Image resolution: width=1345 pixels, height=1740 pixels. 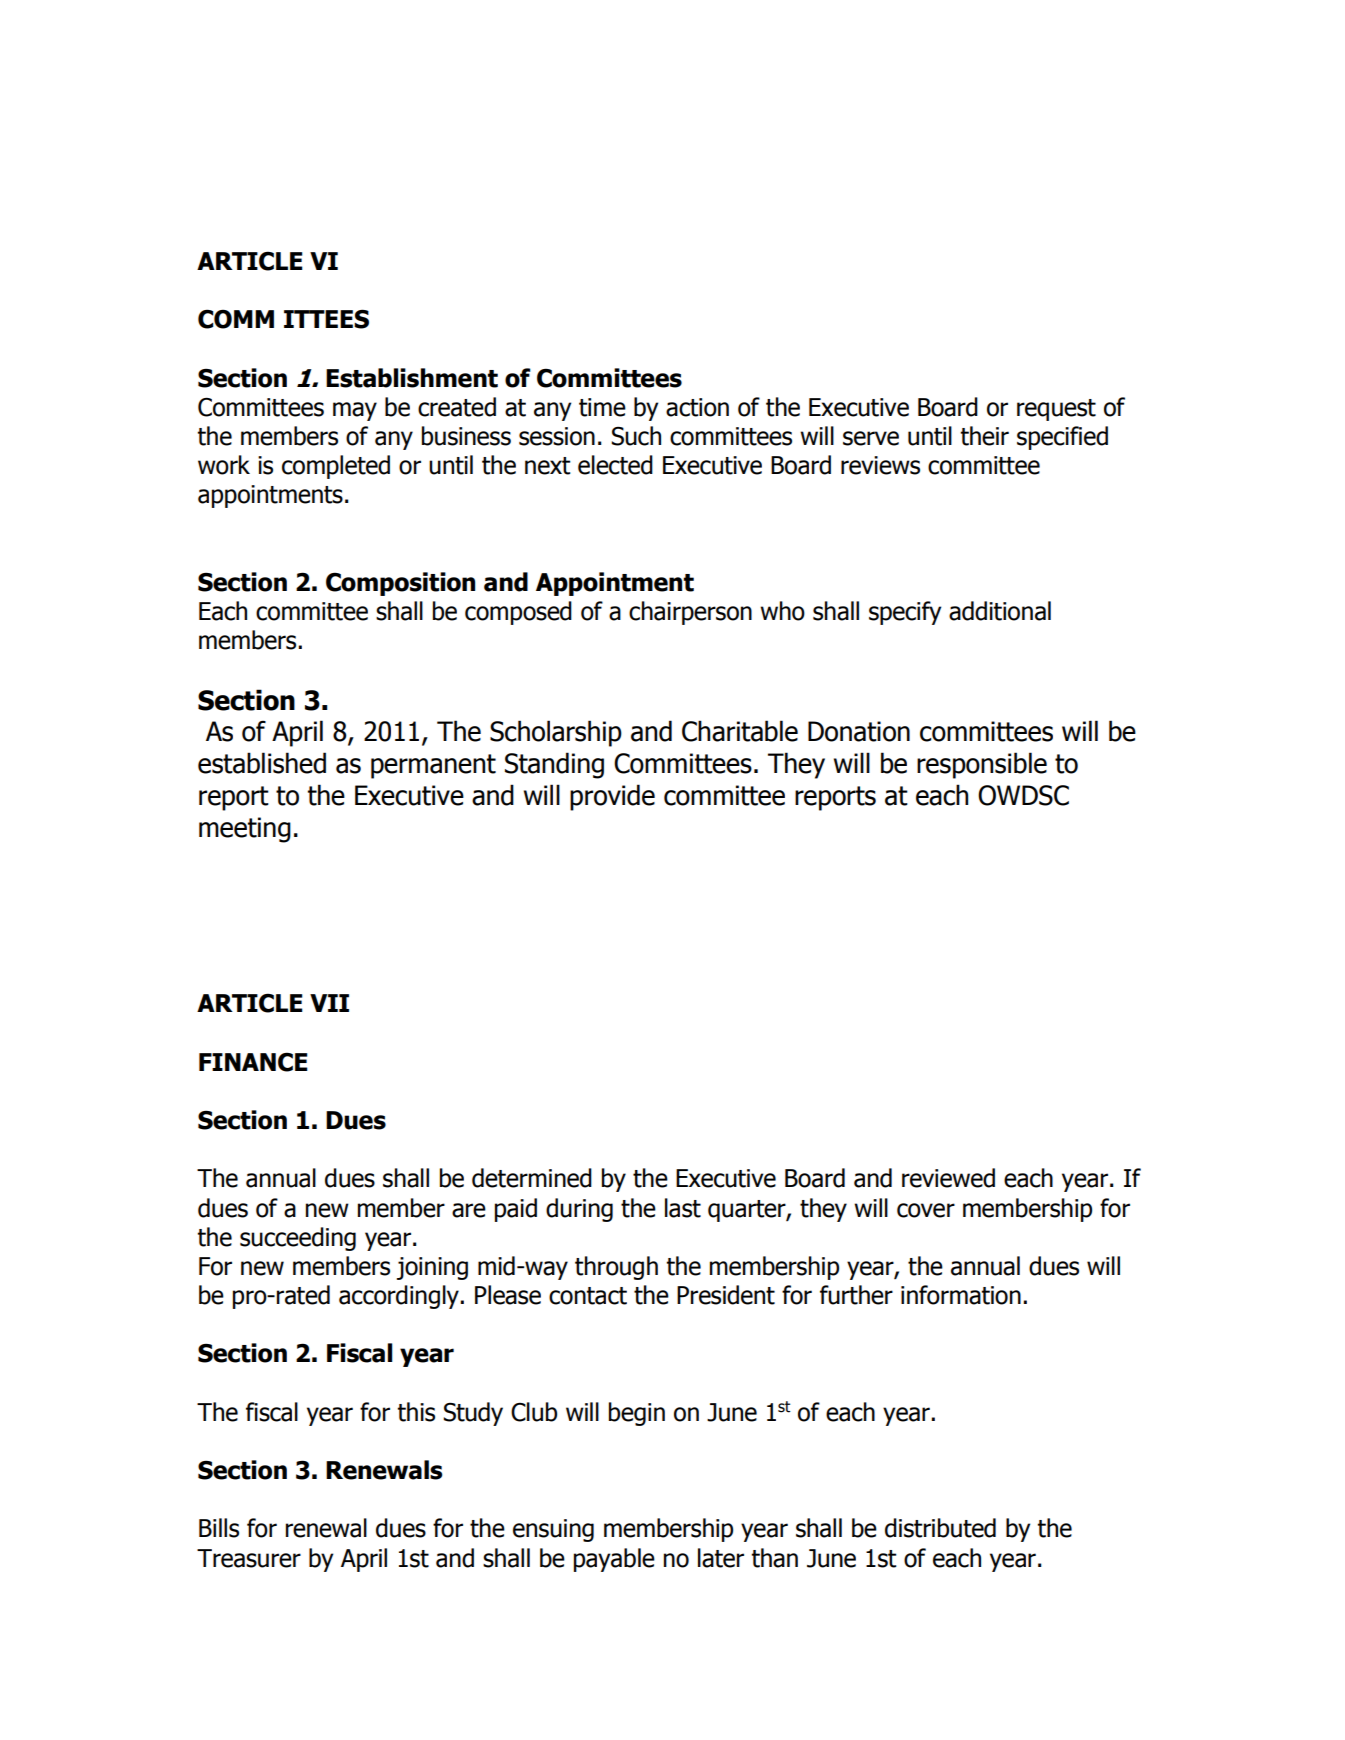 What do you see at coordinates (249, 1558) in the page?
I see `Treasurer` at bounding box center [249, 1558].
